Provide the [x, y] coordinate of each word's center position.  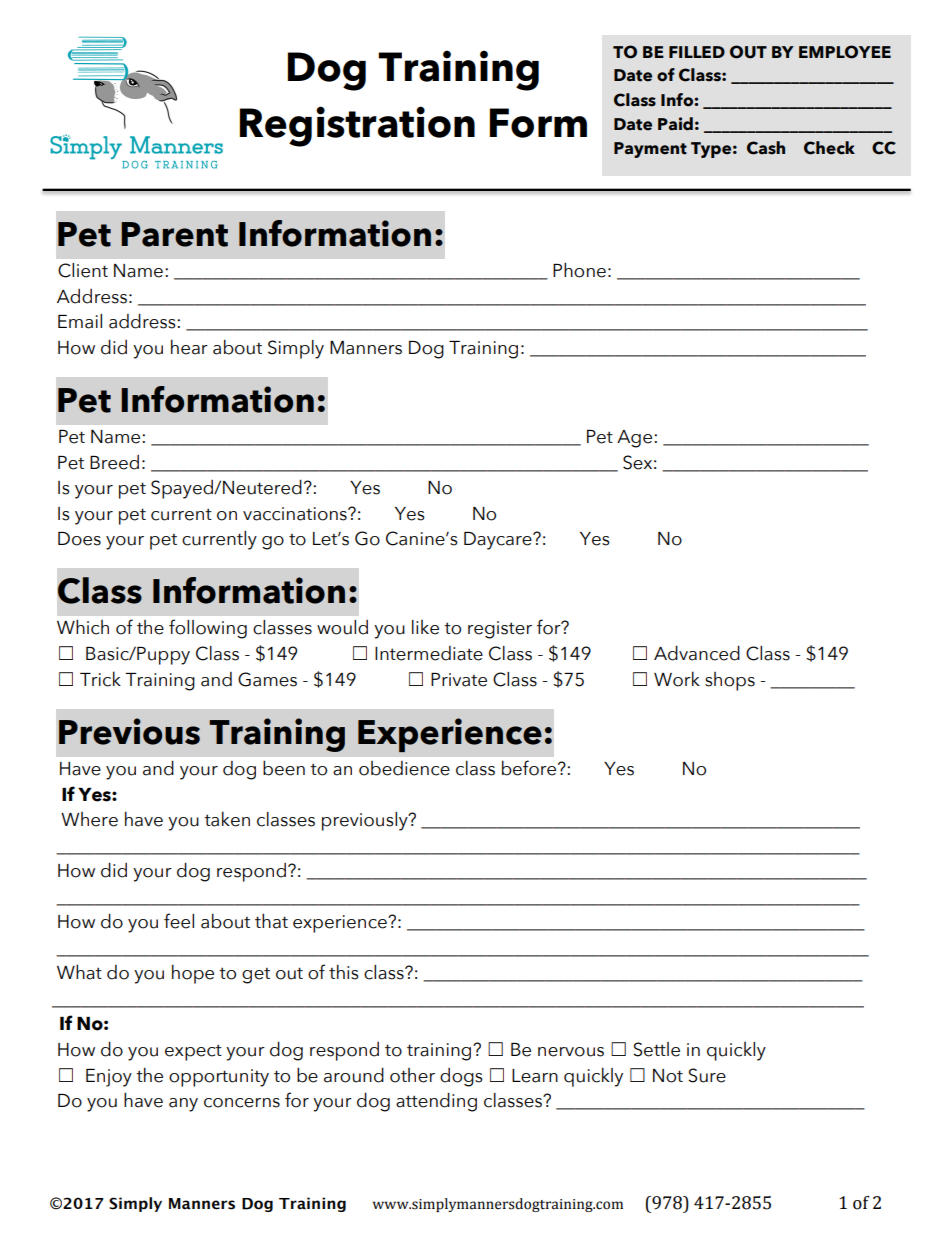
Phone [579, 270]
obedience [404, 768]
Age [634, 439]
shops [730, 681]
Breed [114, 462]
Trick [100, 679]
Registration [357, 126]
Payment [650, 150]
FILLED [697, 52]
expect [193, 1052]
